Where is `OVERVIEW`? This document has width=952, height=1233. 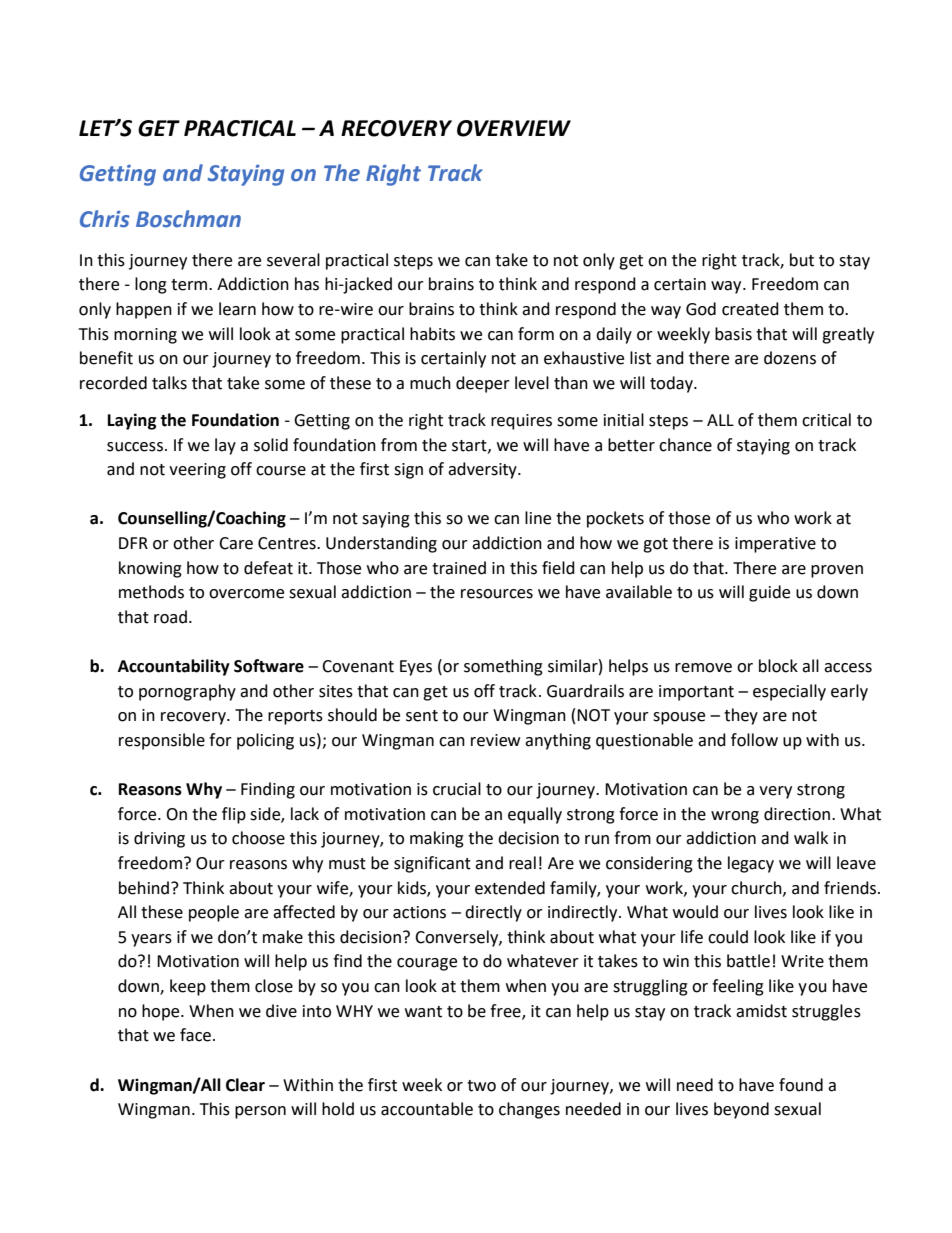 OVERVIEW is located at coordinates (514, 128).
